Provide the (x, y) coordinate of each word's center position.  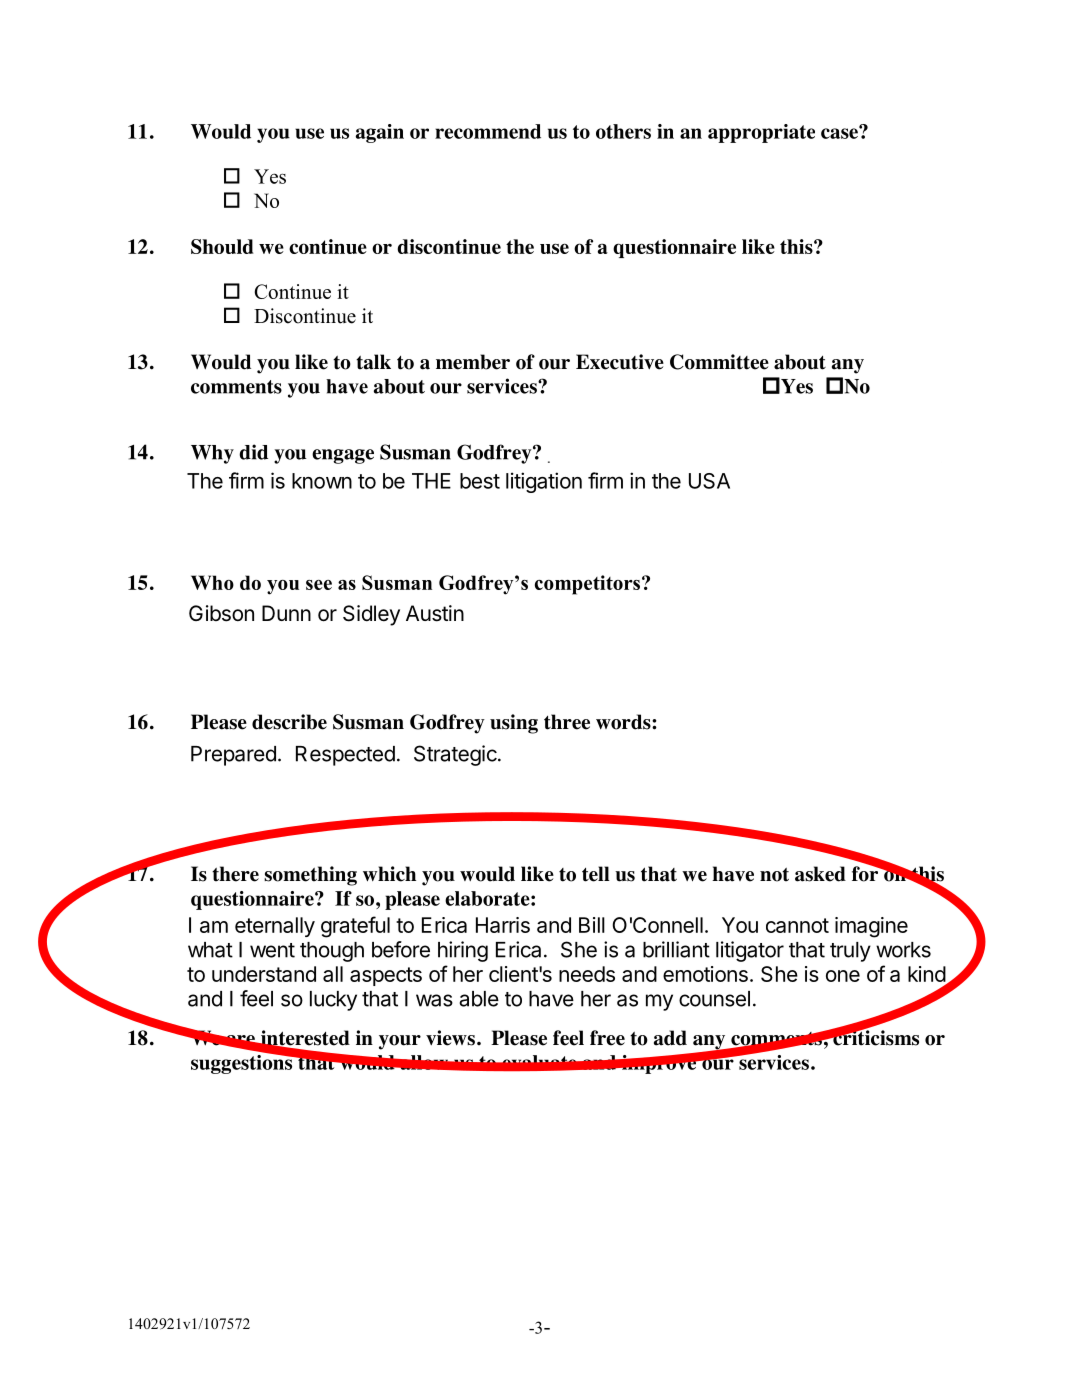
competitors (589, 585)
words (624, 722)
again (380, 133)
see (319, 585)
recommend (488, 131)
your (400, 1042)
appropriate (761, 133)
